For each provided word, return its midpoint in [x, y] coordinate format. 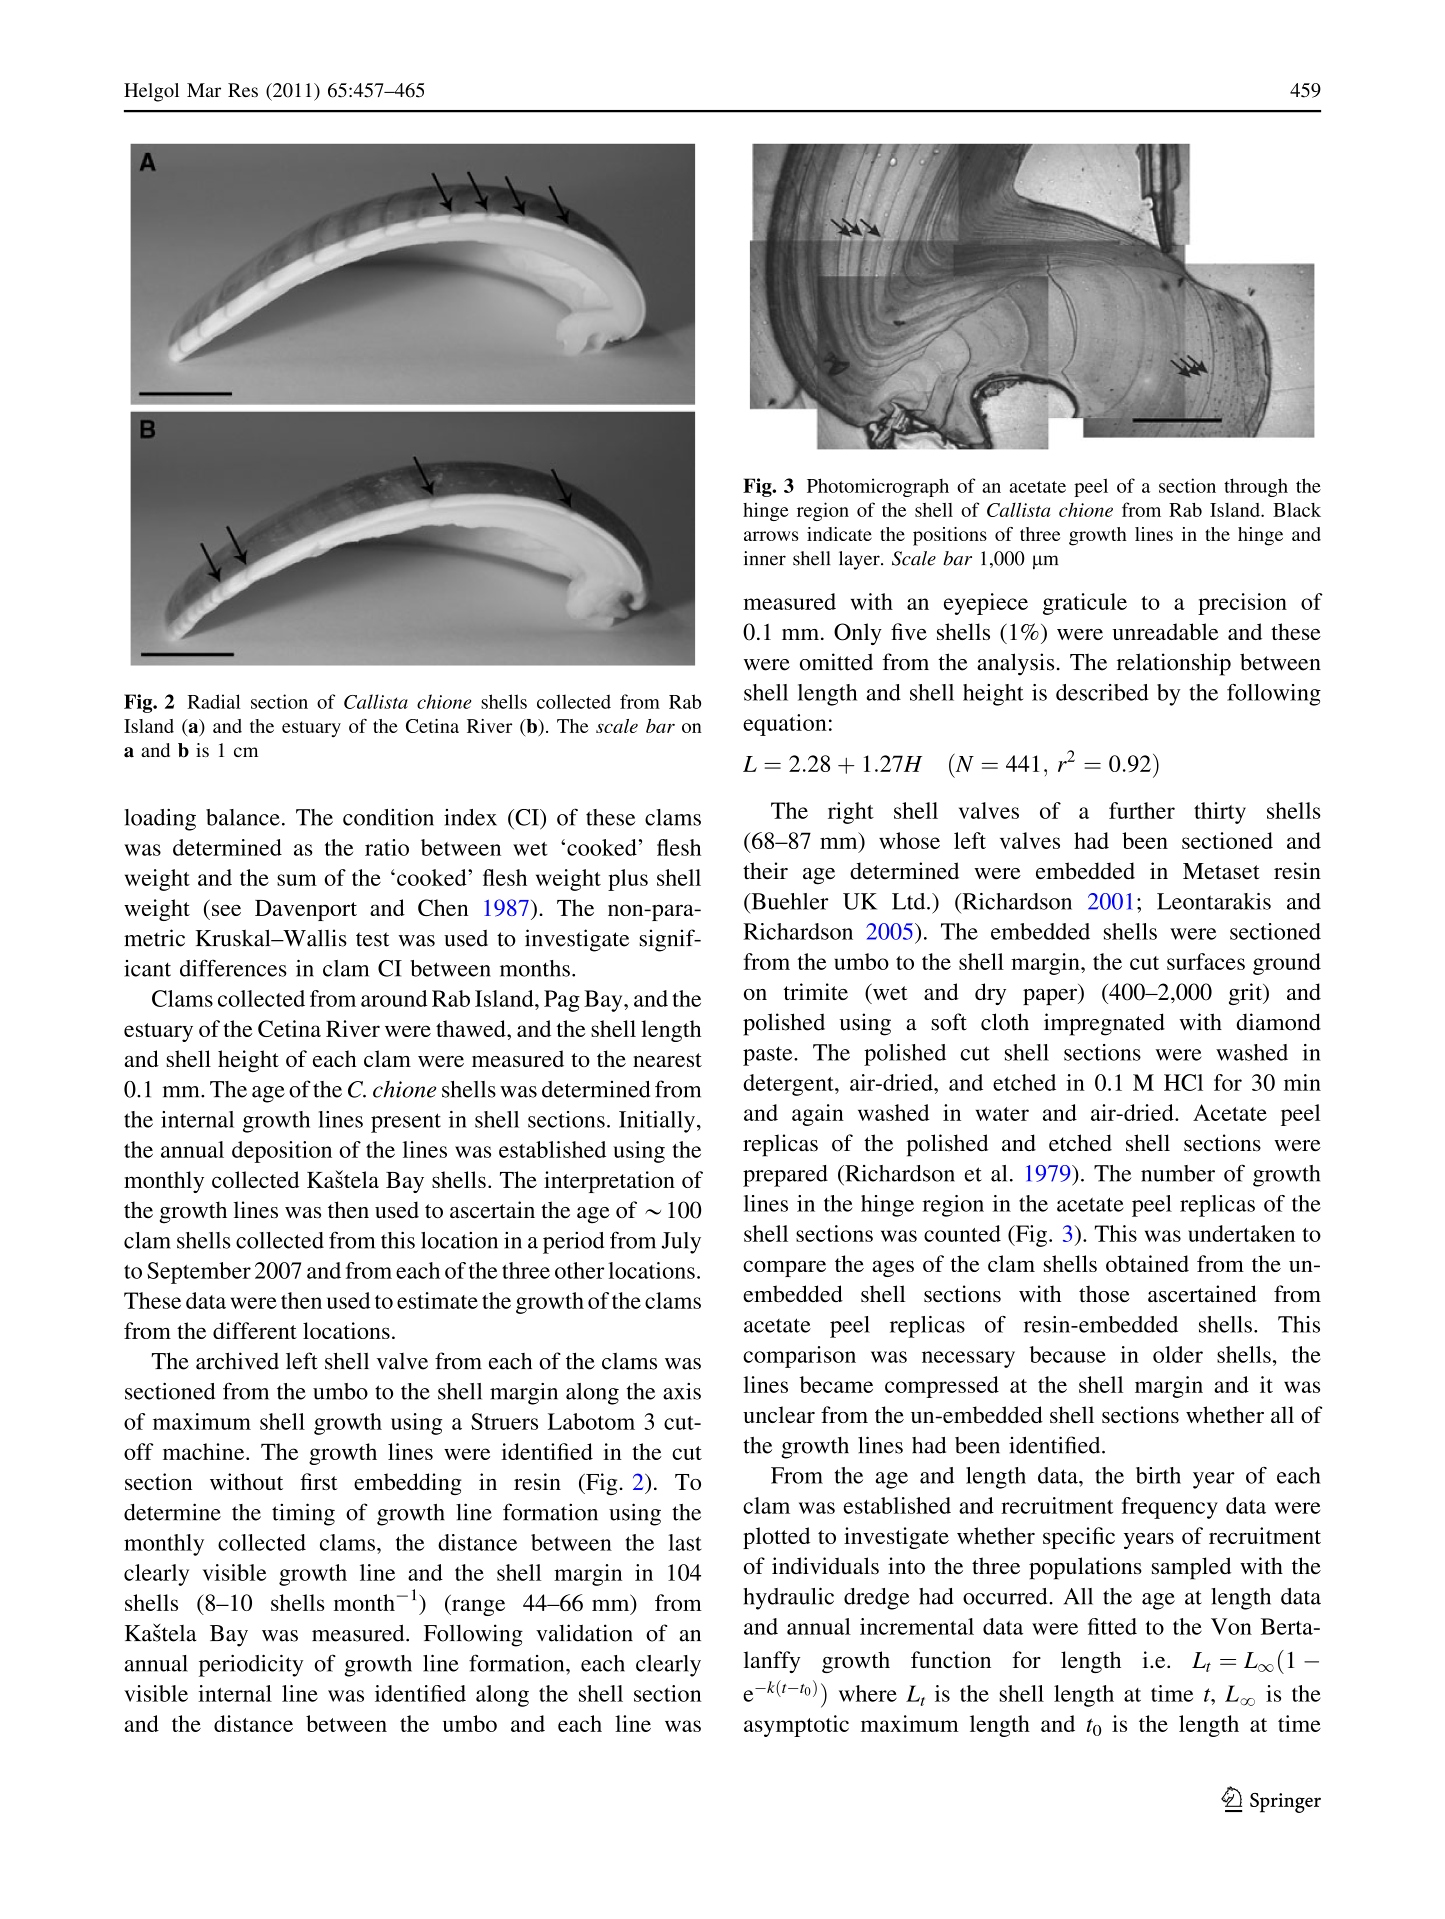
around [394, 998]
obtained [1147, 1263]
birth [1158, 1475]
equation [785, 725]
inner [765, 558]
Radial [214, 701]
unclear [779, 1414]
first [319, 1481]
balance [243, 817]
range [477, 1607]
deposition [282, 1152]
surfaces [1206, 961]
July [681, 1243]
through [1256, 487]
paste [769, 1056]
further [1142, 810]
